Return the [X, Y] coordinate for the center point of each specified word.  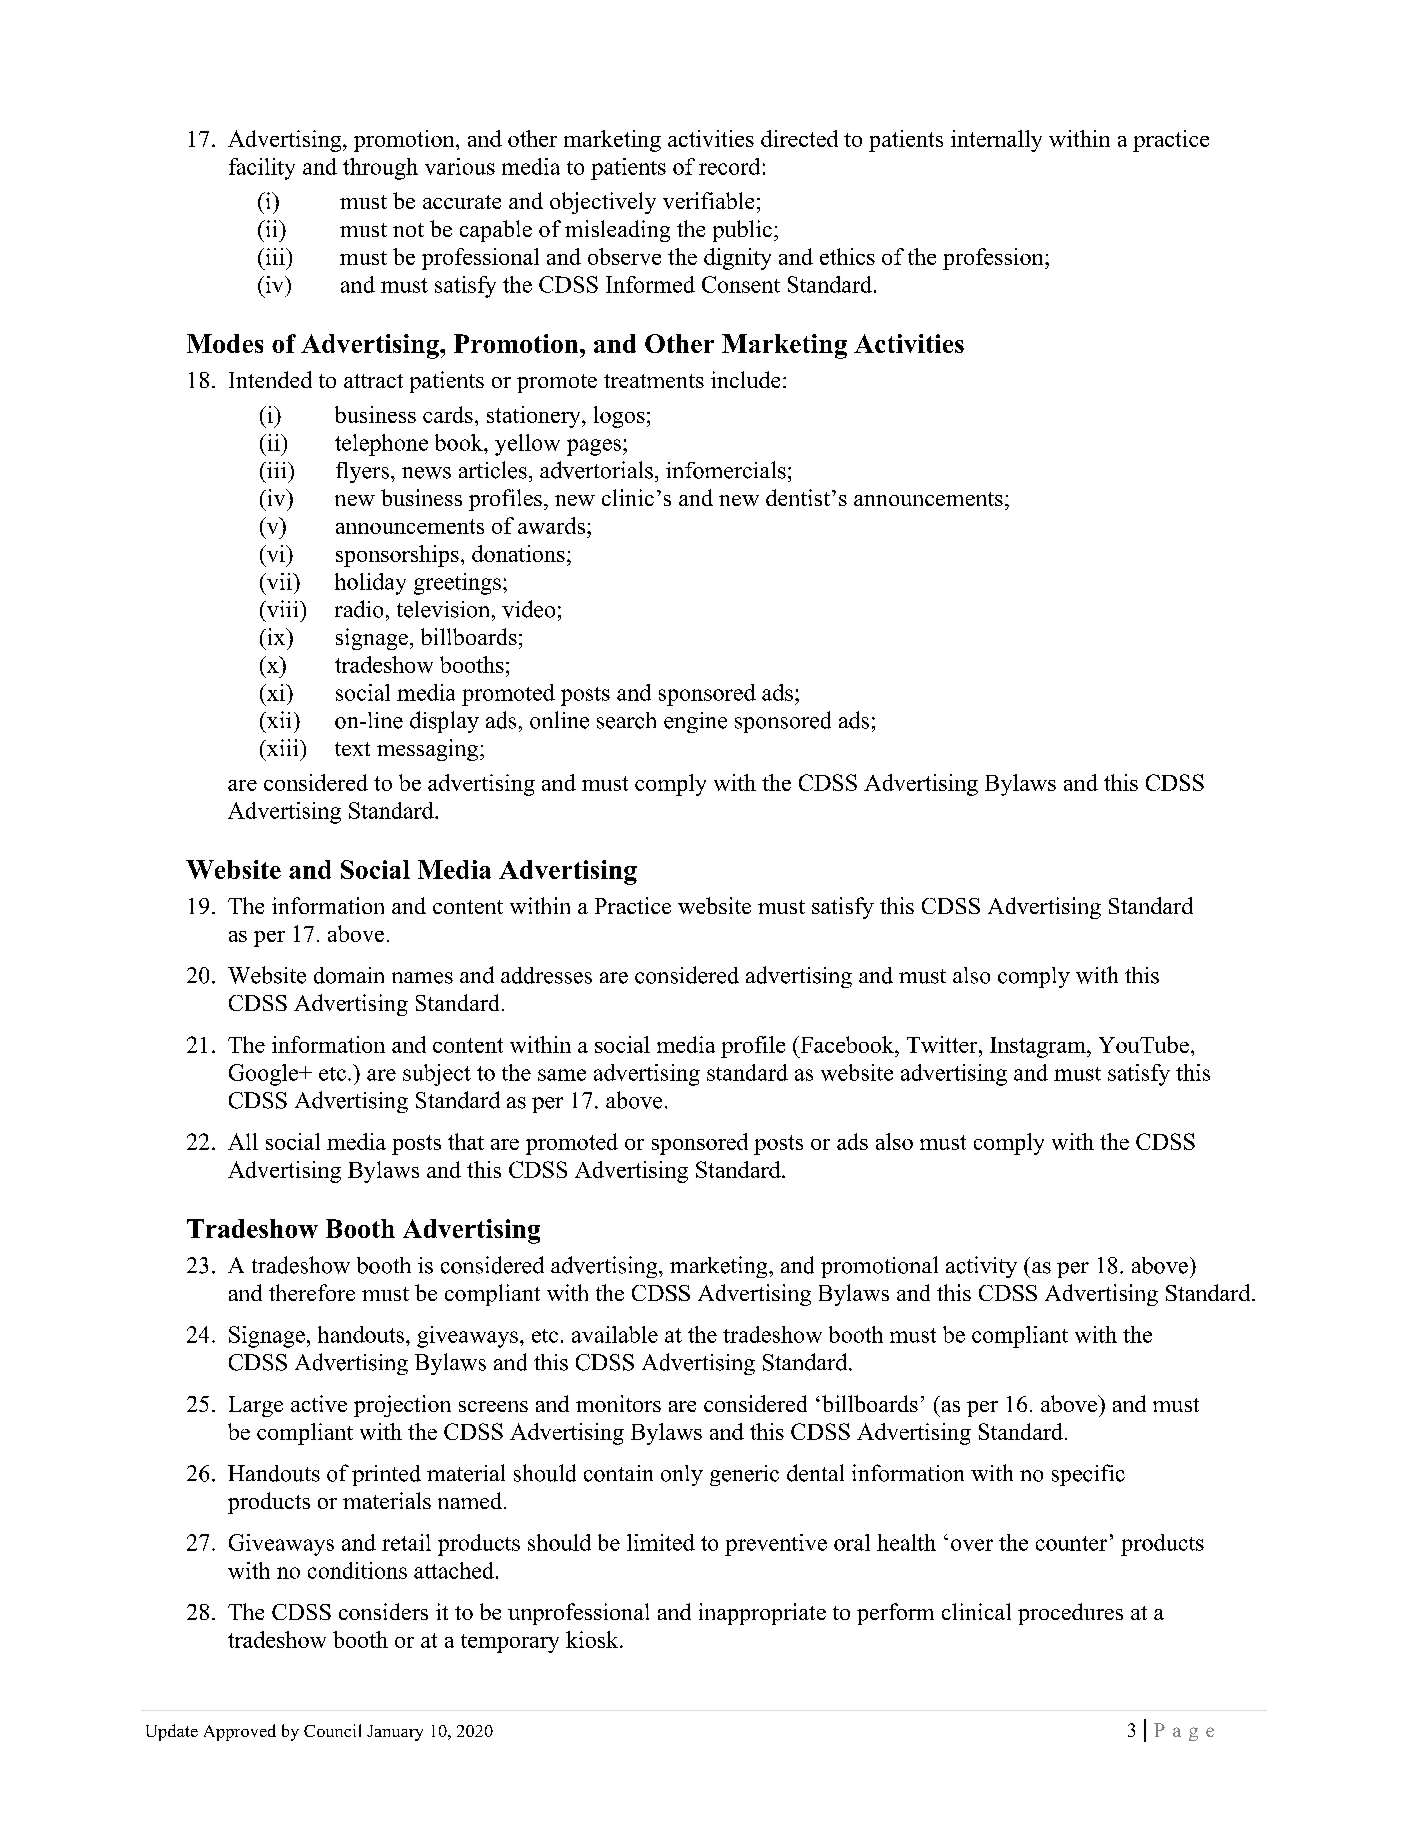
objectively [603, 203]
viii [282, 608]
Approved [240, 1732]
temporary [510, 1643]
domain [349, 975]
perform [895, 1614]
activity [981, 1267]
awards [551, 525]
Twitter [943, 1044]
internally [996, 141]
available [615, 1334]
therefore [312, 1292]
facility [262, 169]
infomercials [726, 470]
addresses [546, 975]
